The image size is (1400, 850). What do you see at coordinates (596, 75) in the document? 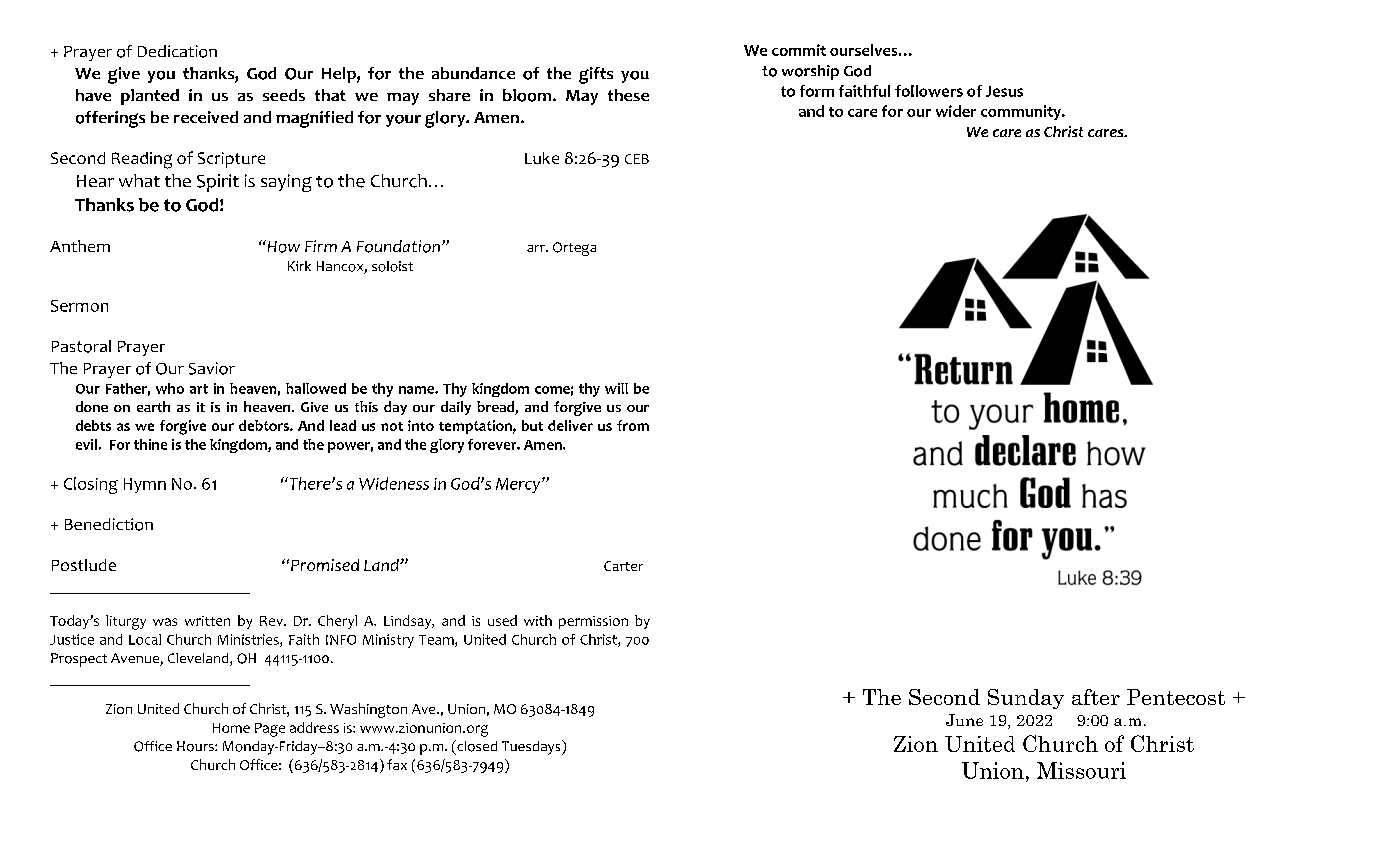
I see `gifts` at bounding box center [596, 75].
